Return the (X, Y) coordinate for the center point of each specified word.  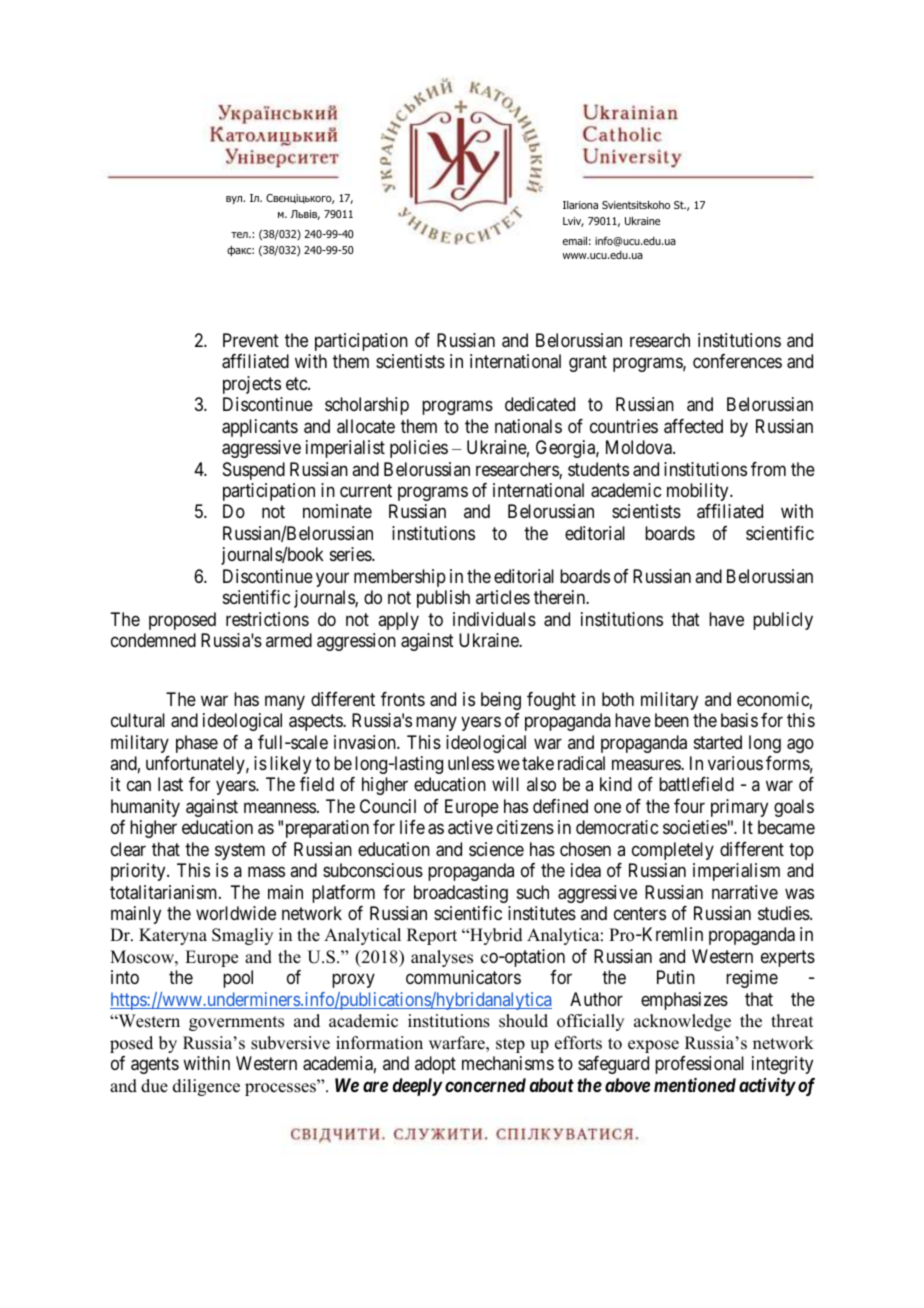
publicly (783, 621)
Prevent (251, 340)
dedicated (540, 404)
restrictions (267, 619)
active (470, 827)
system (240, 851)
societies (695, 827)
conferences (737, 361)
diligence (206, 1087)
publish (443, 599)
